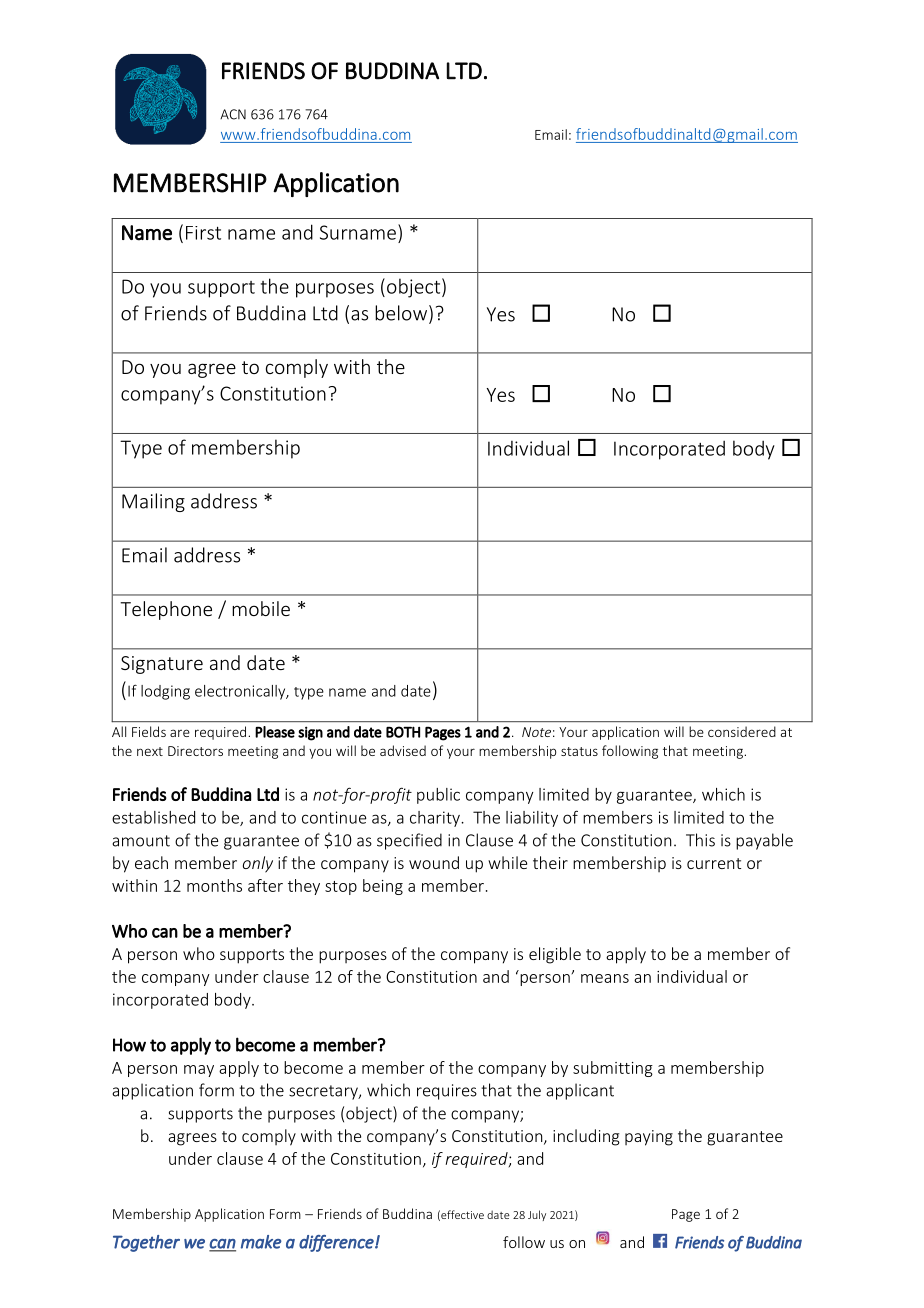 Image resolution: width=924 pixels, height=1308 pixels. I want to click on make, so click(261, 1242).
